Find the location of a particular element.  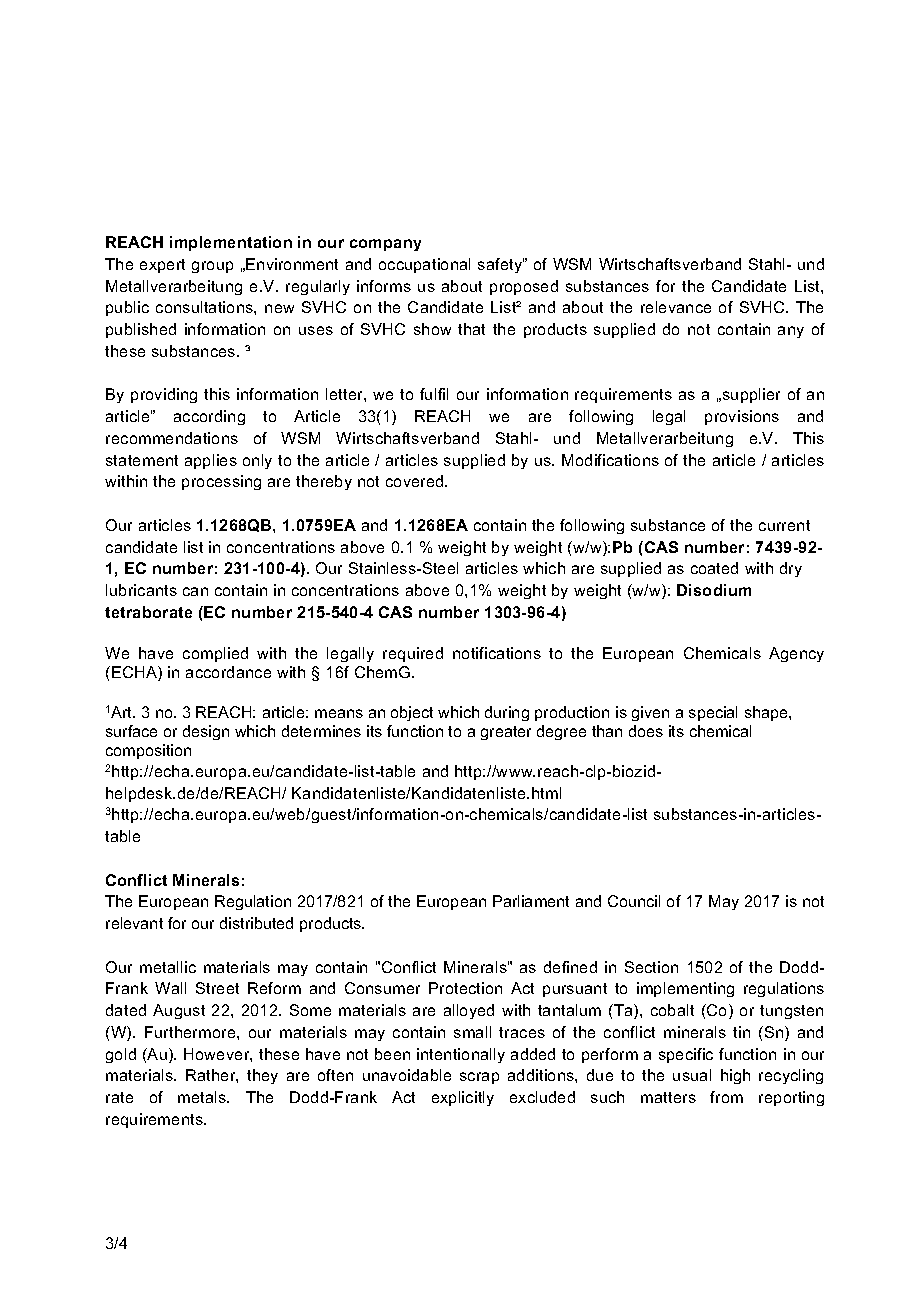

metals is located at coordinates (203, 1097).
